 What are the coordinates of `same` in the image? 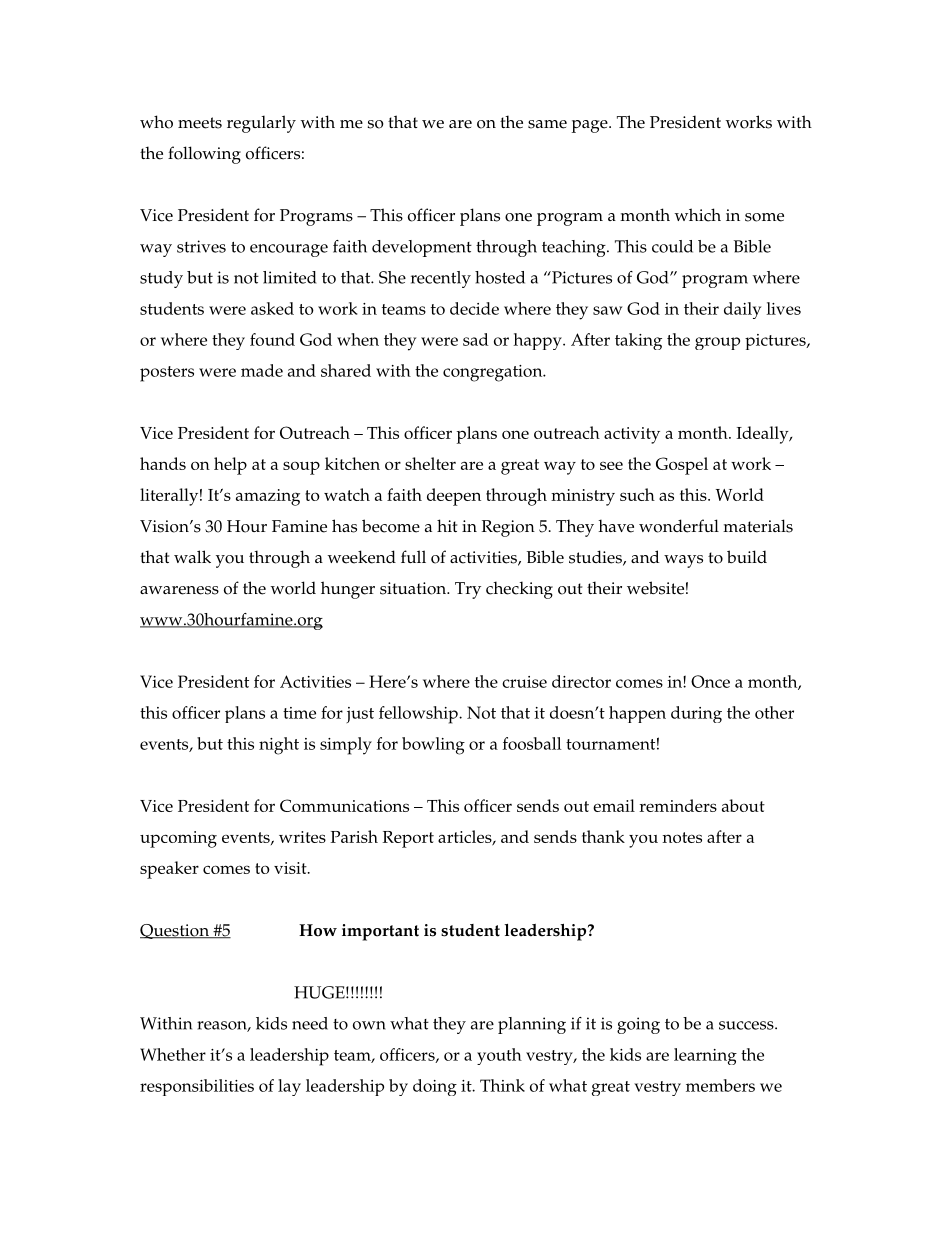 It's located at (547, 124).
